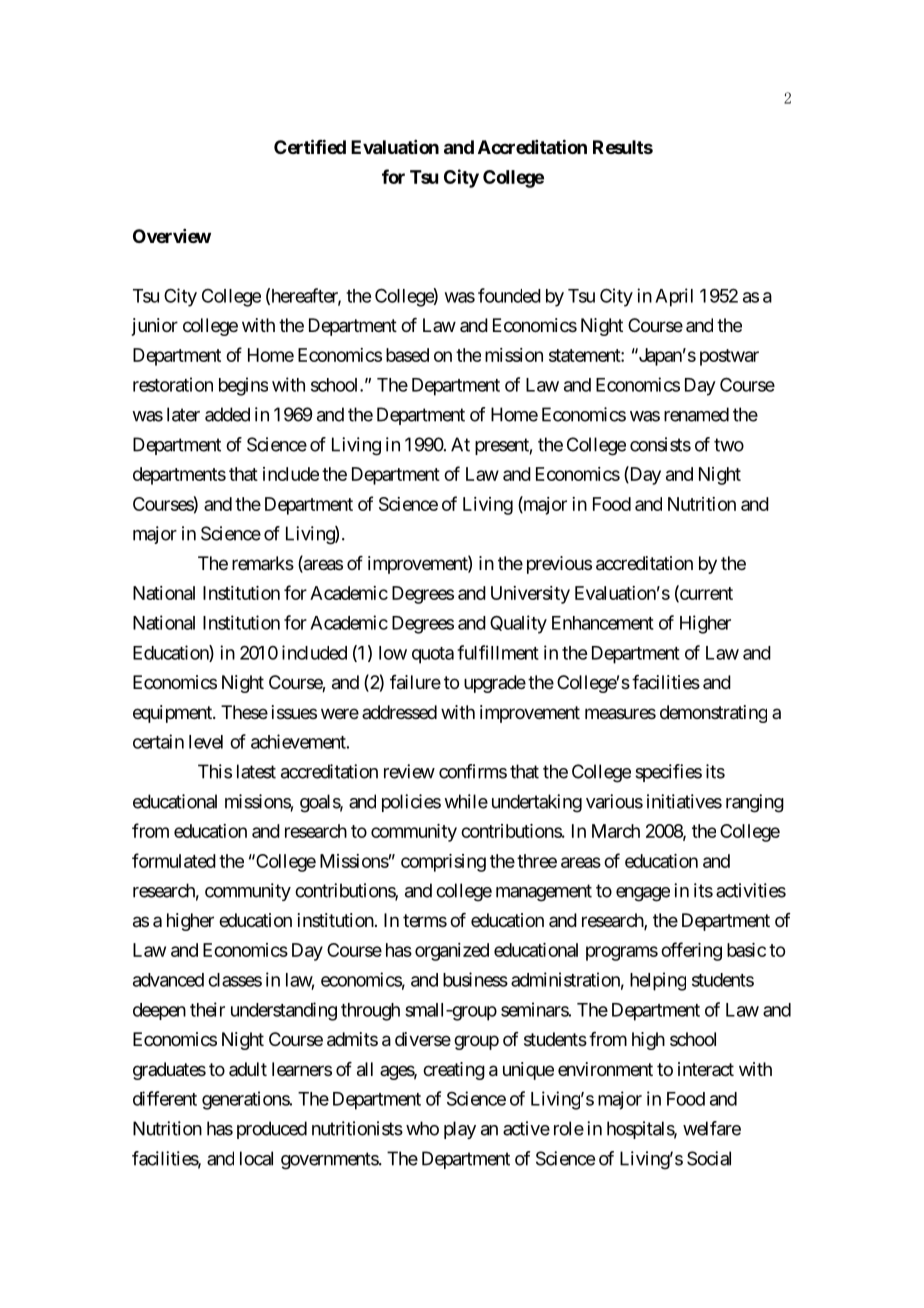  Describe the element at coordinates (272, 1130) in the image. I see `produced` at that location.
